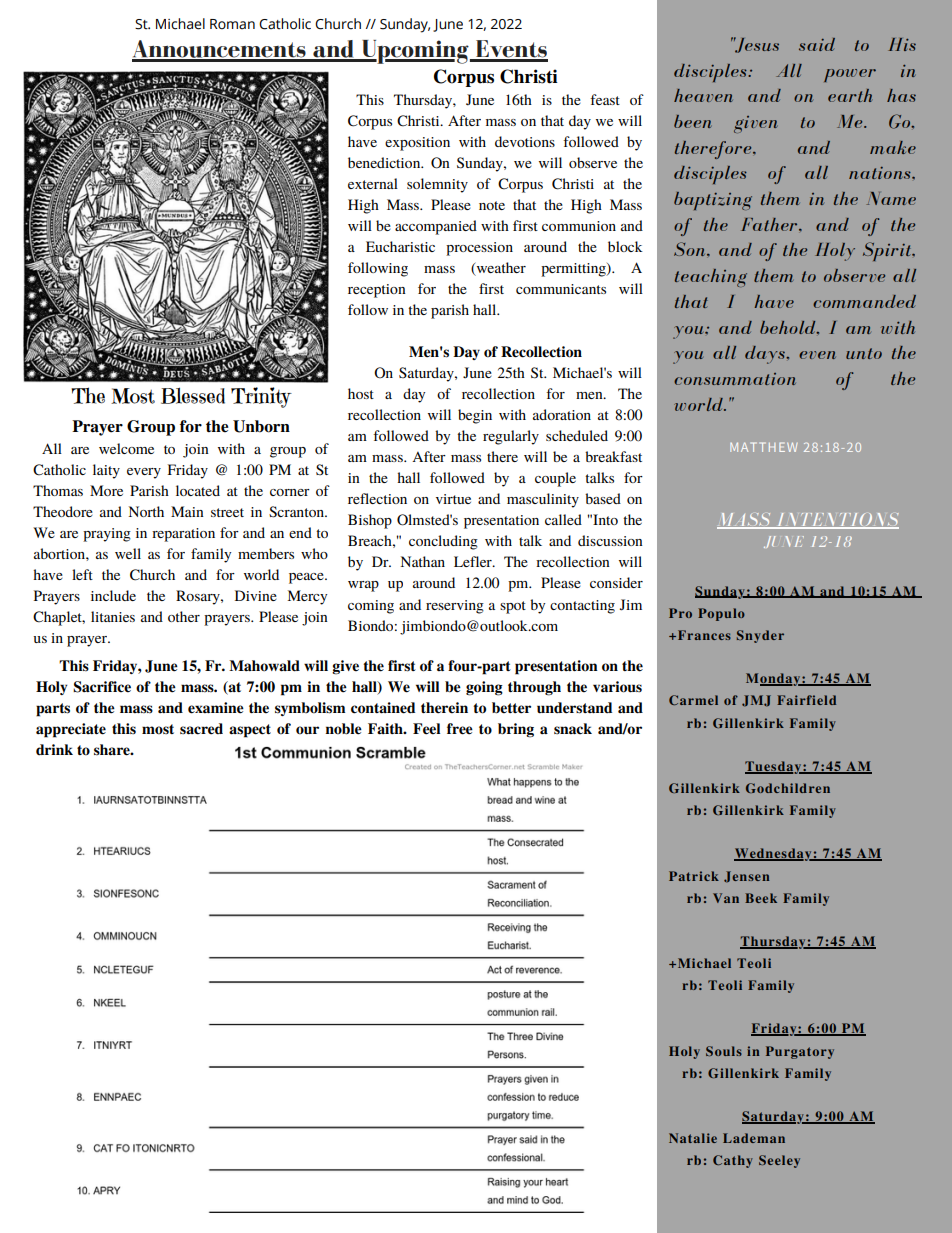 The height and width of the screenshot is (1233, 952). I want to click on sacred, so click(201, 729).
